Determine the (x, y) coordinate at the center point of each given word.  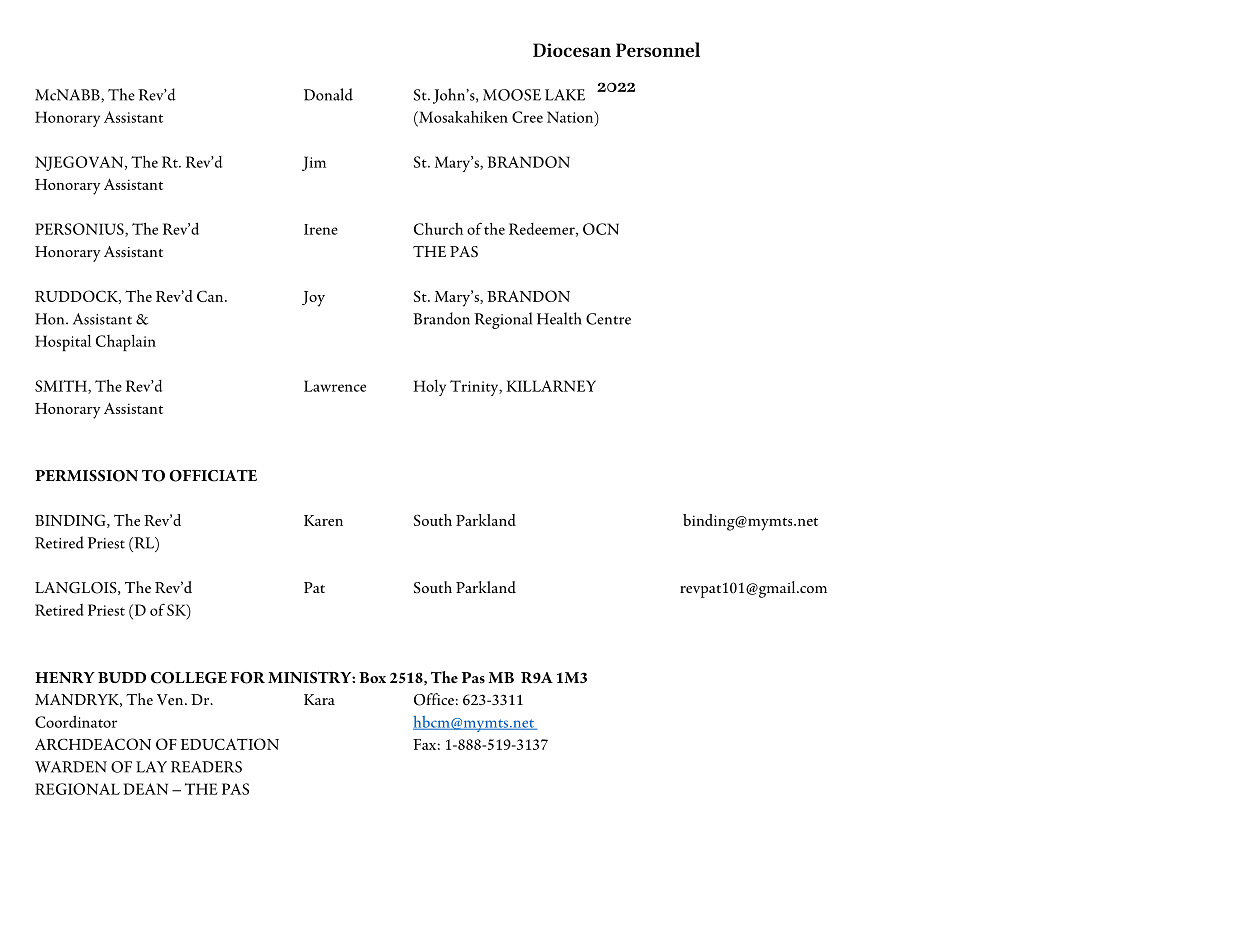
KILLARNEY (551, 386)
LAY (151, 767)
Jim (314, 163)
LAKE (565, 95)
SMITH (62, 387)
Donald (328, 94)
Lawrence (335, 386)
